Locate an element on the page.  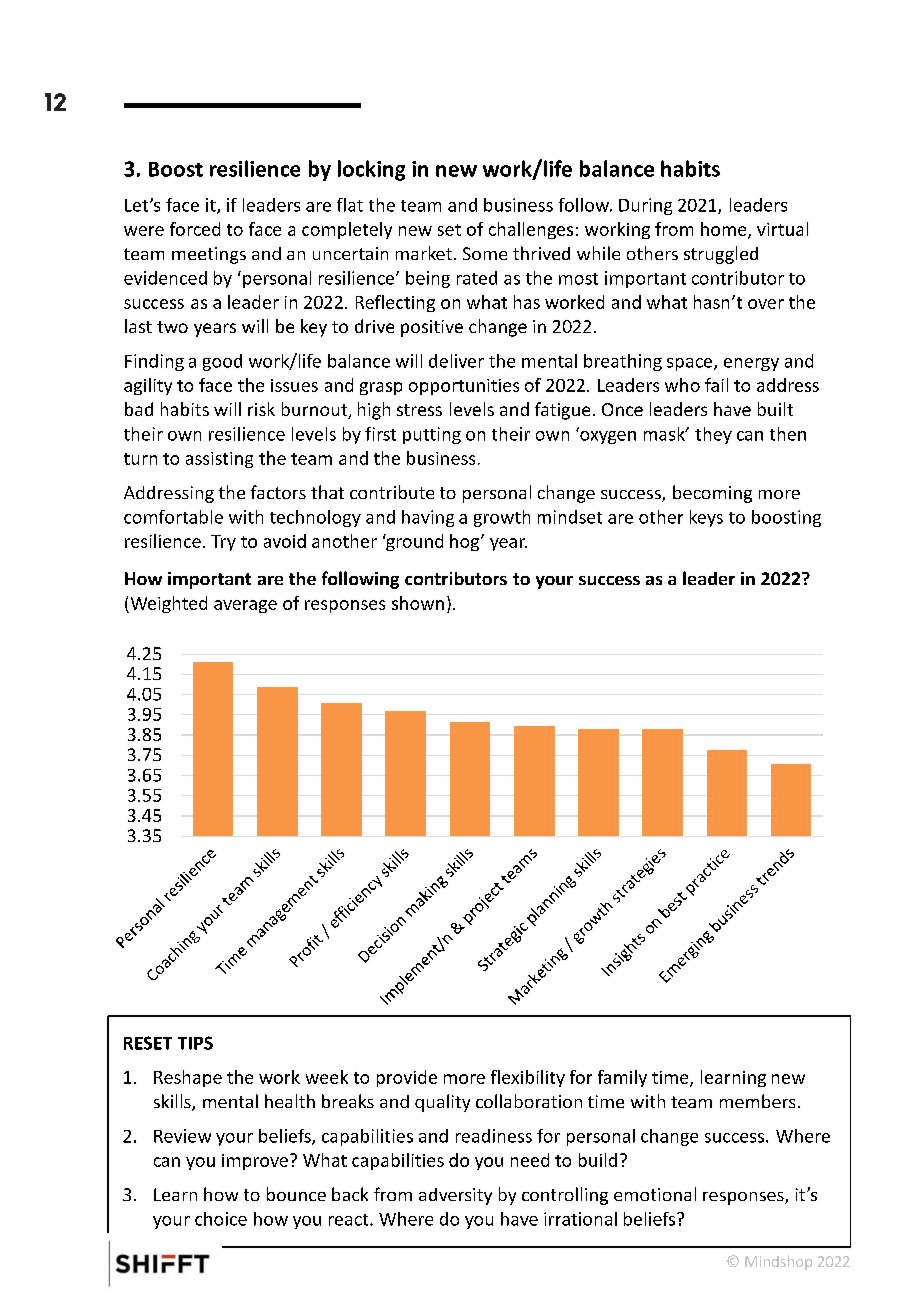
average is located at coordinates (245, 606).
